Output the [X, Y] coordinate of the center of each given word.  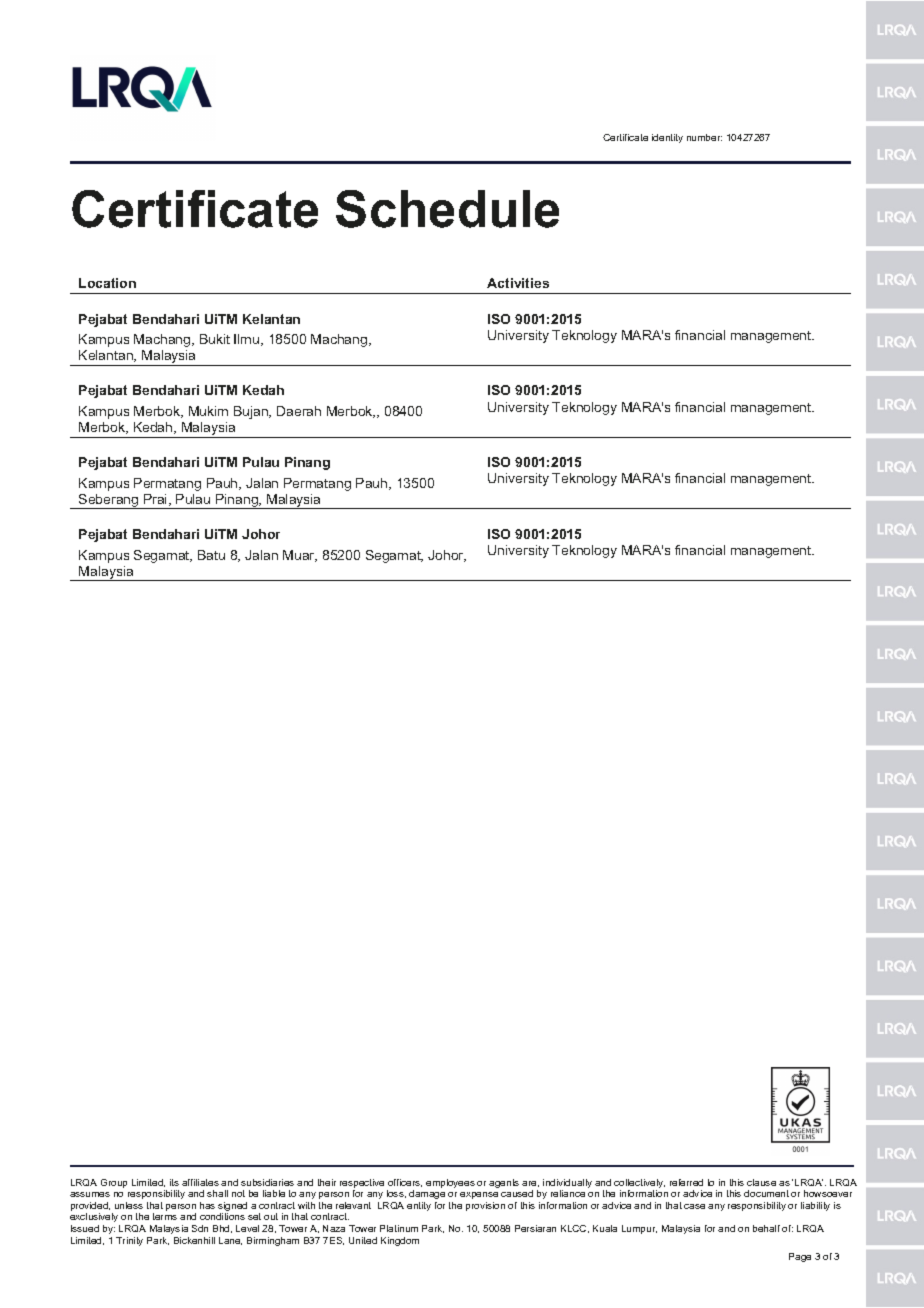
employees [450, 1183]
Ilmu [248, 340]
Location [107, 283]
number [704, 137]
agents [504, 1183]
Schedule [447, 209]
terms [165, 1216]
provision [485, 1206]
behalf [766, 1228]
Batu [211, 555]
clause [761, 1182]
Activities [518, 283]
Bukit [215, 339]
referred [686, 1182]
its [174, 1182]
